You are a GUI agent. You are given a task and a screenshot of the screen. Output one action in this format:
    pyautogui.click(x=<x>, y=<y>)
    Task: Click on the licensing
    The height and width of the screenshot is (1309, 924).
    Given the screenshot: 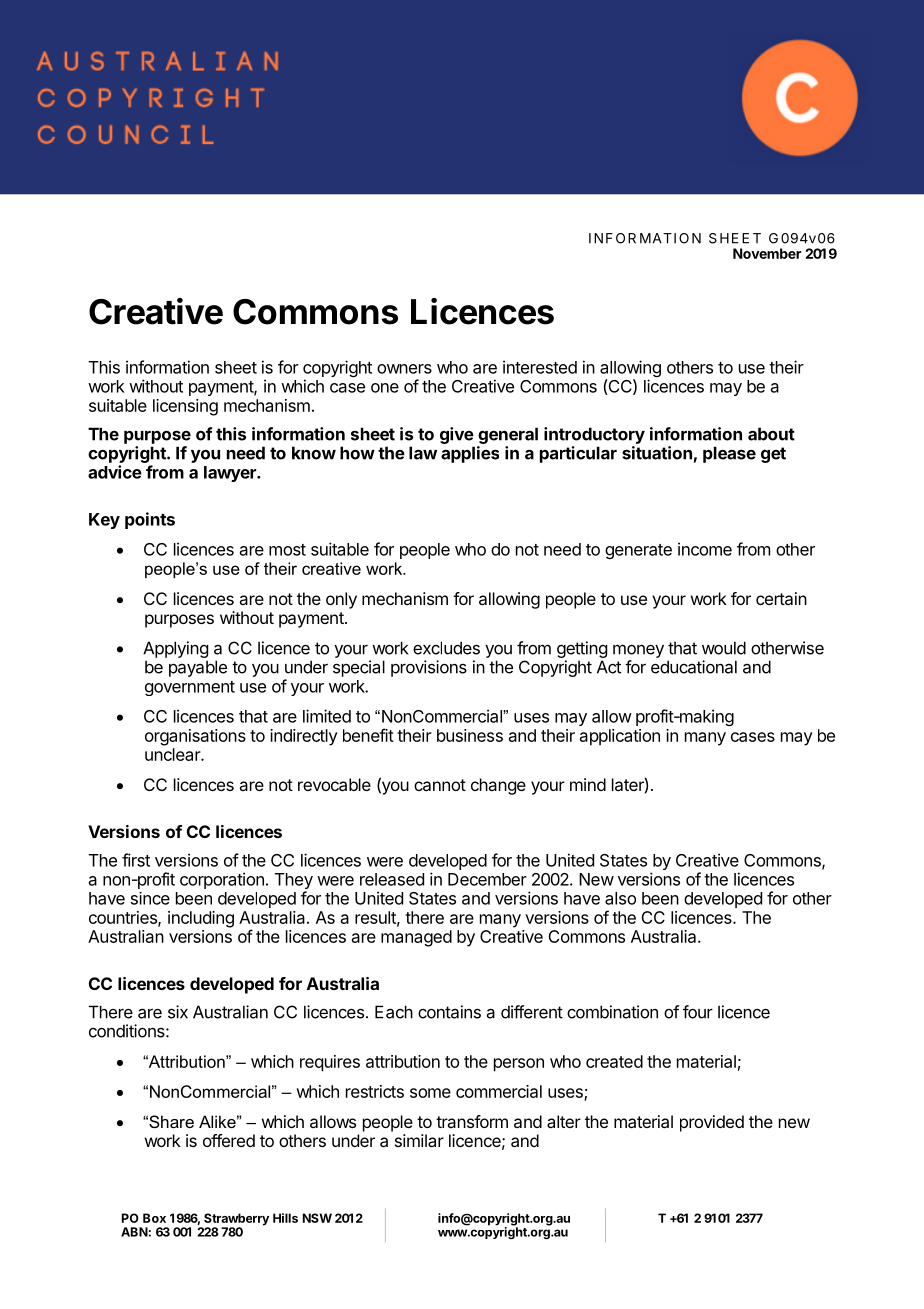 What is the action you would take?
    pyautogui.click(x=185, y=407)
